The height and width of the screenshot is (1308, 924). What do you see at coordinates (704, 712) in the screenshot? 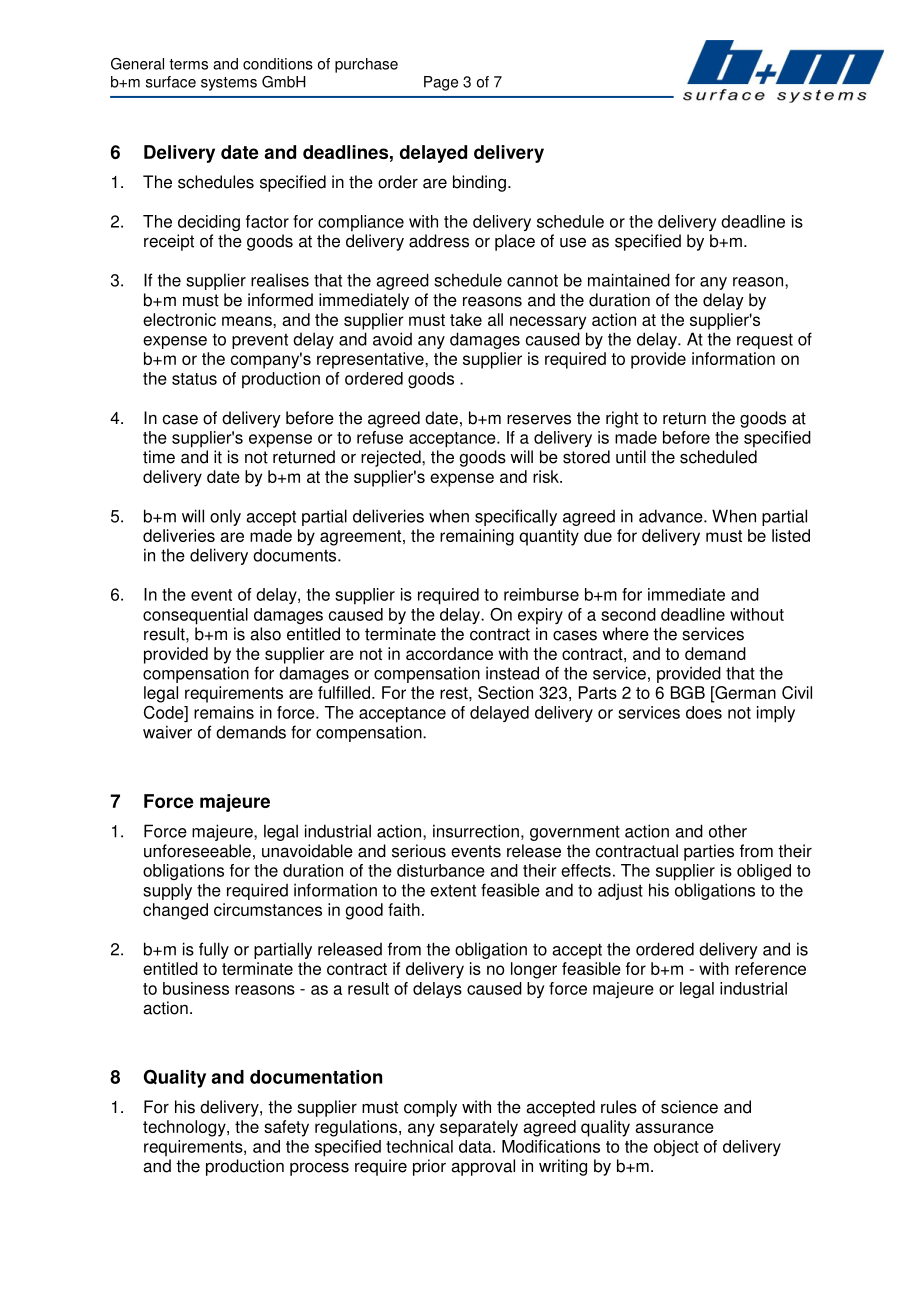
I see `does` at bounding box center [704, 712].
